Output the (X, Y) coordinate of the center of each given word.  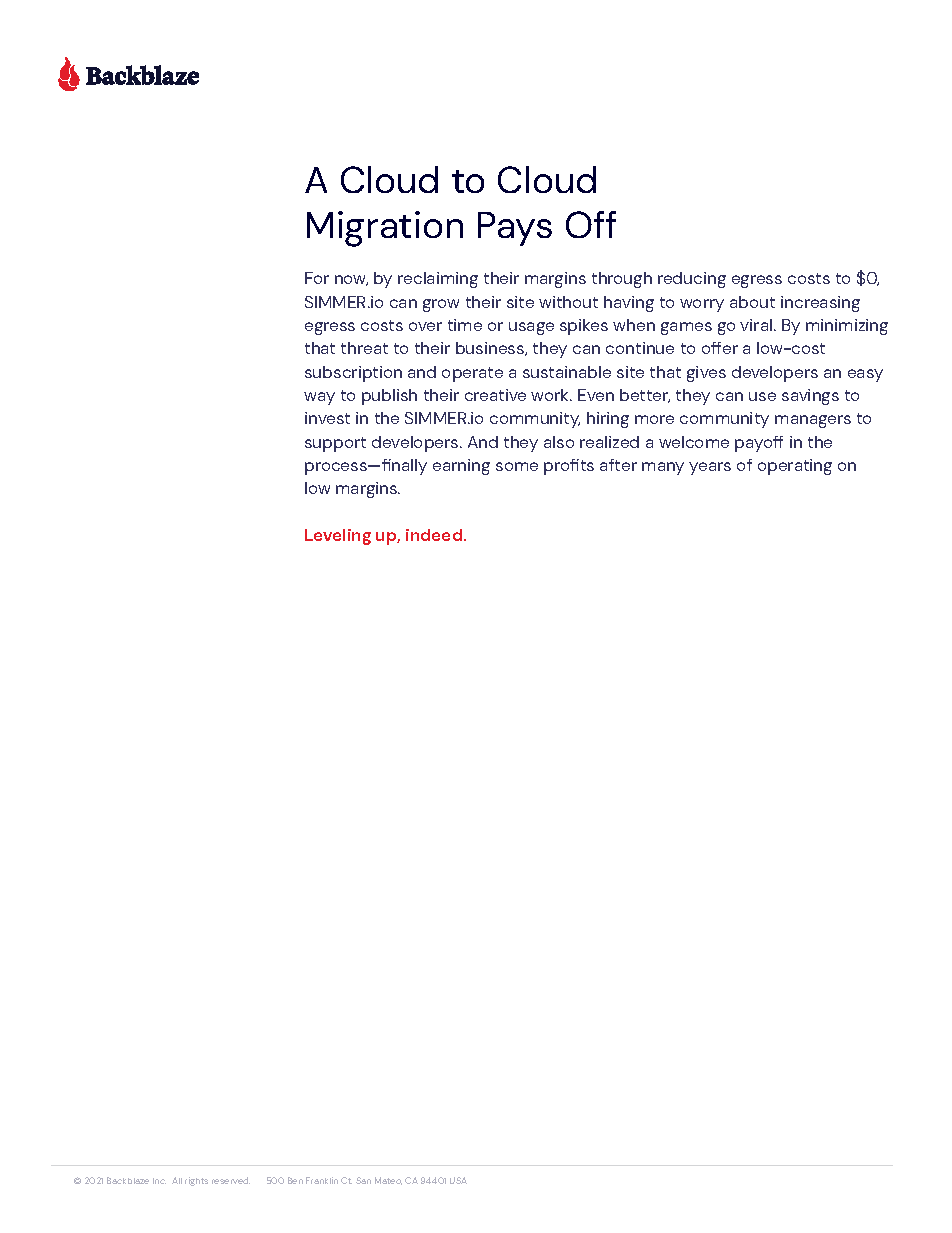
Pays (515, 229)
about (752, 302)
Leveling (338, 537)
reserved (231, 1180)
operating (795, 467)
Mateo (388, 1181)
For (317, 278)
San (363, 1180)
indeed (435, 535)
